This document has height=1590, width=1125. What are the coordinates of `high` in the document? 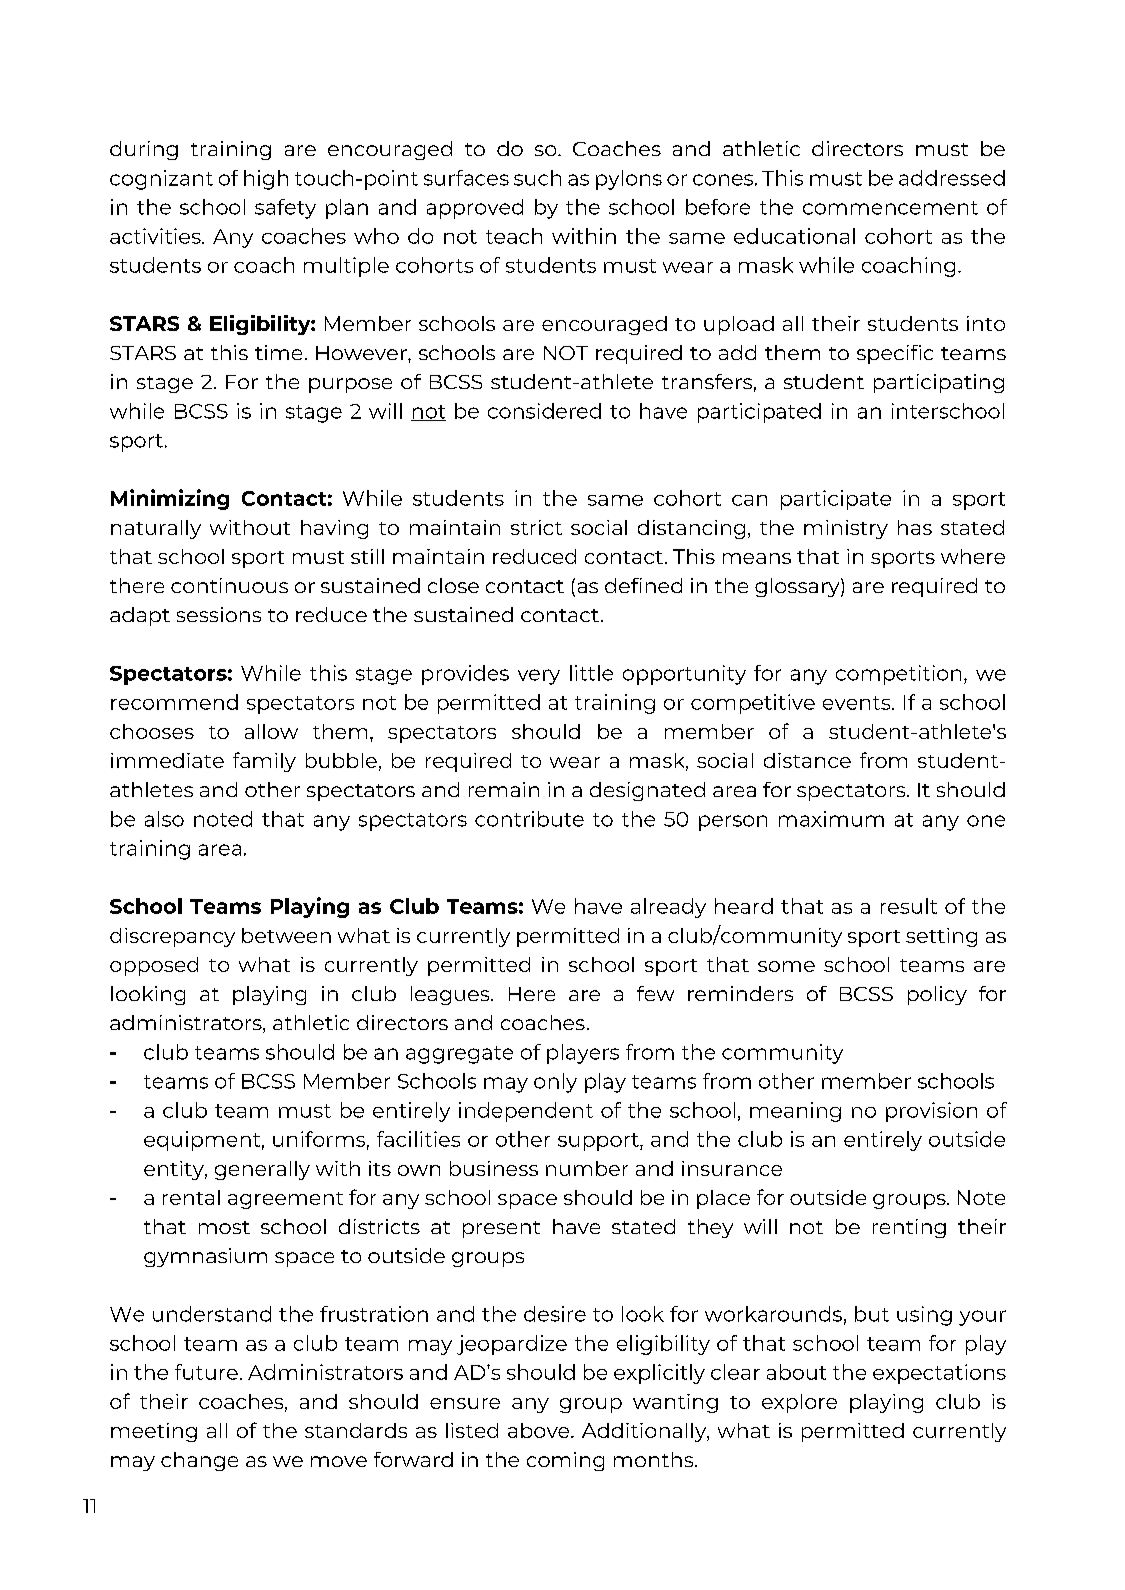 It's located at (266, 180).
